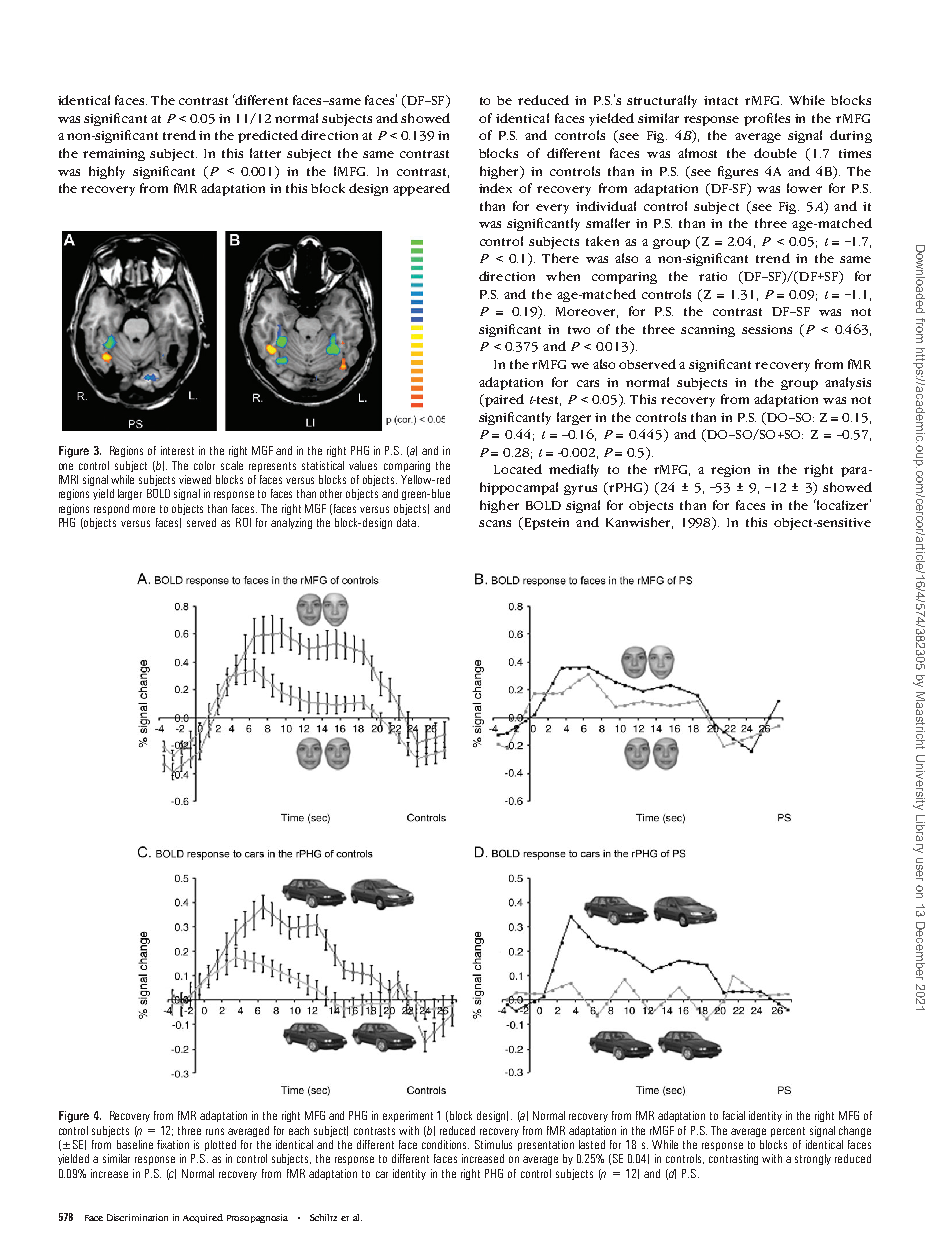  What do you see at coordinates (495, 188) in the document?
I see `index` at bounding box center [495, 188].
